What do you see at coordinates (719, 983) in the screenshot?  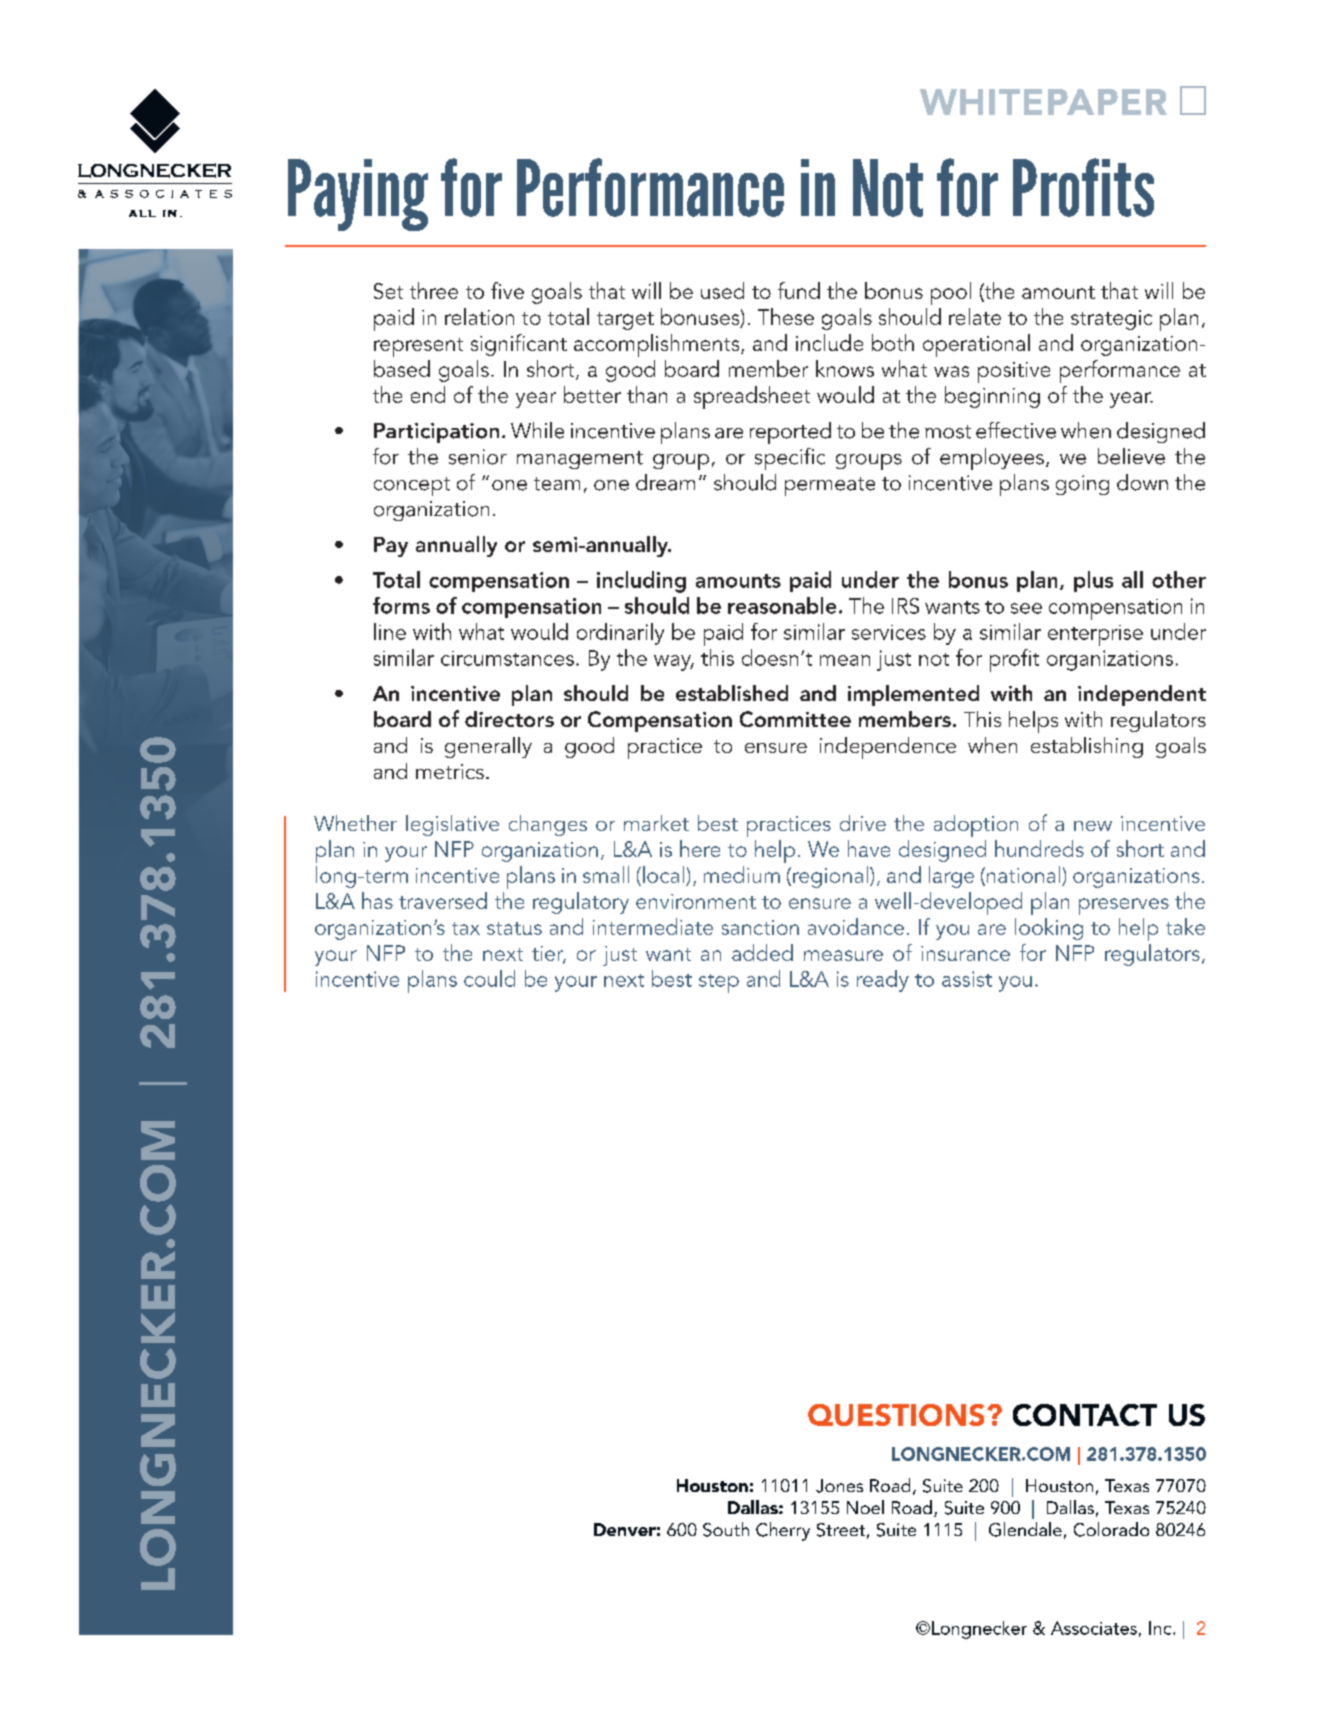 I see `step` at bounding box center [719, 983].
